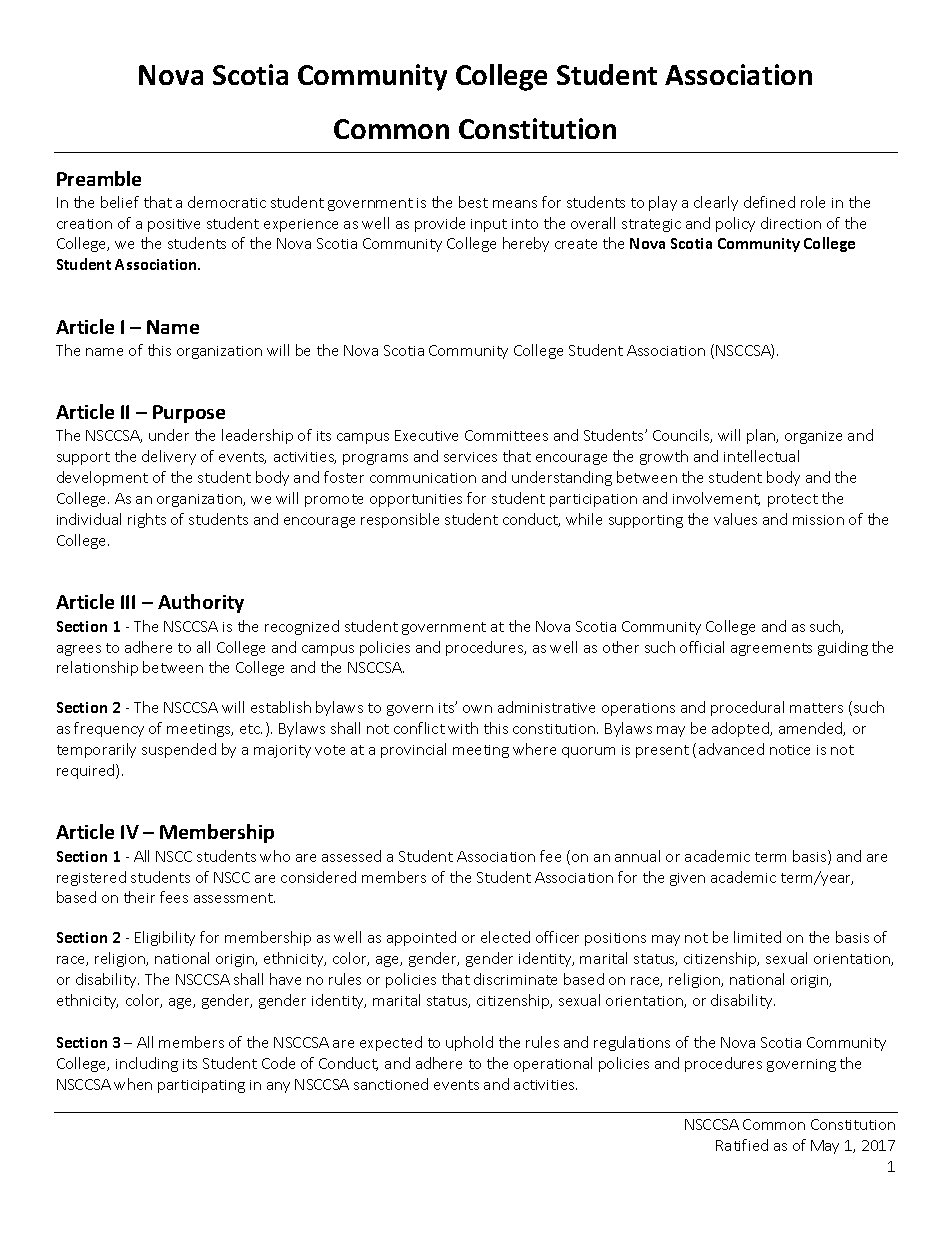 The height and width of the screenshot is (1233, 952). I want to click on values, so click(735, 519).
